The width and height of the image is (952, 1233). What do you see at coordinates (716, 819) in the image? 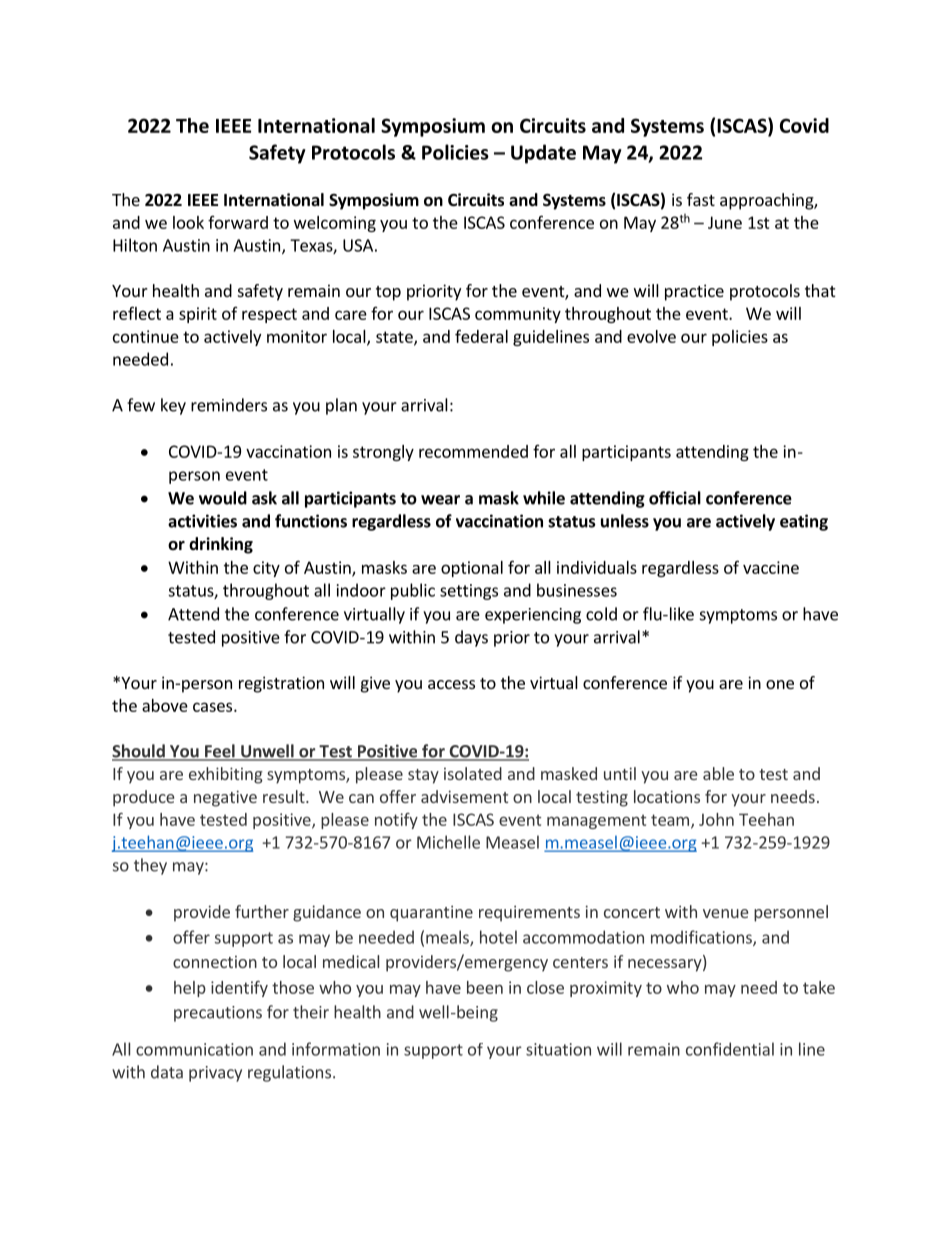
I see `John` at bounding box center [716, 819].
